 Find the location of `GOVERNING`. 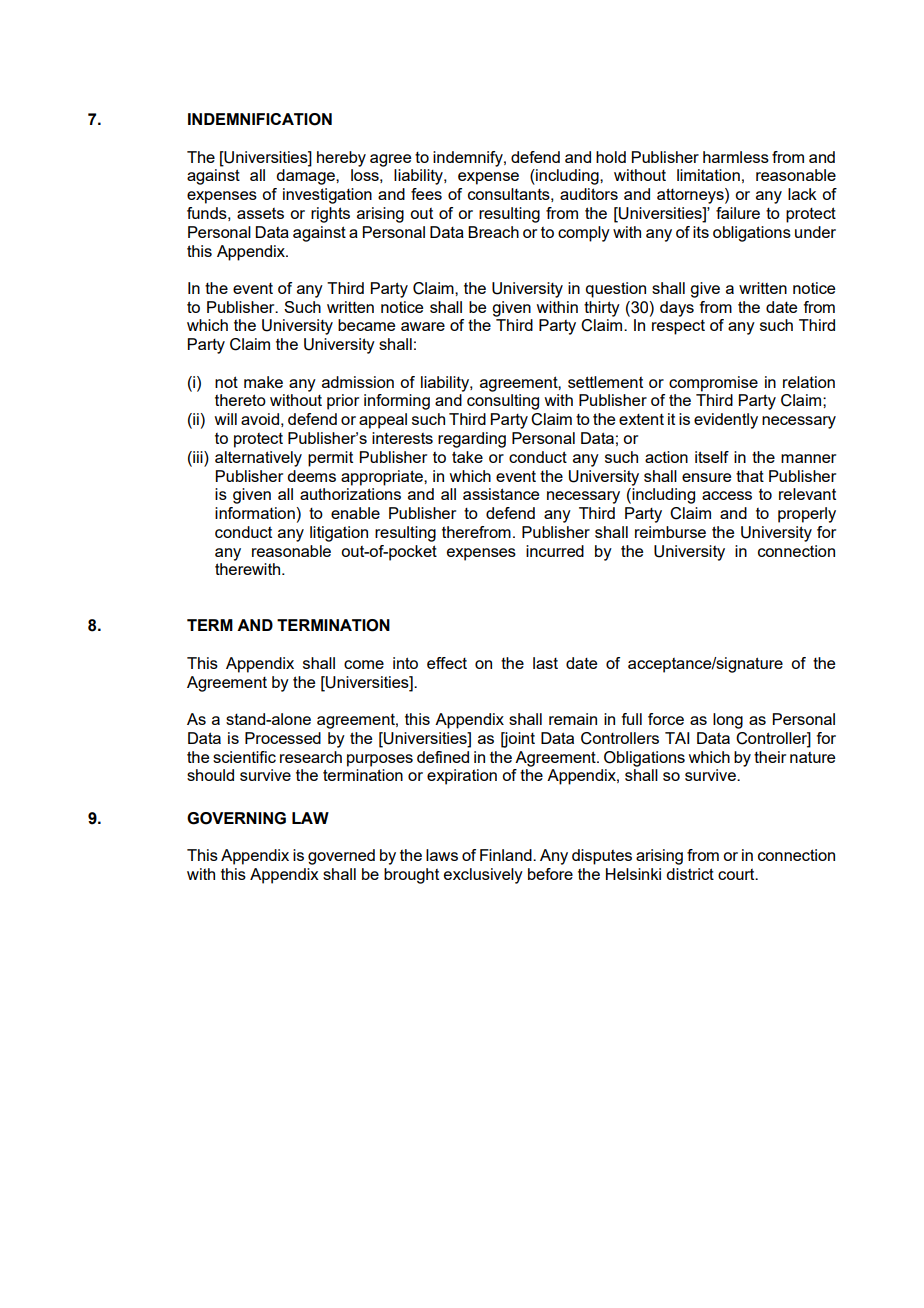

GOVERNING is located at coordinates (236, 818).
